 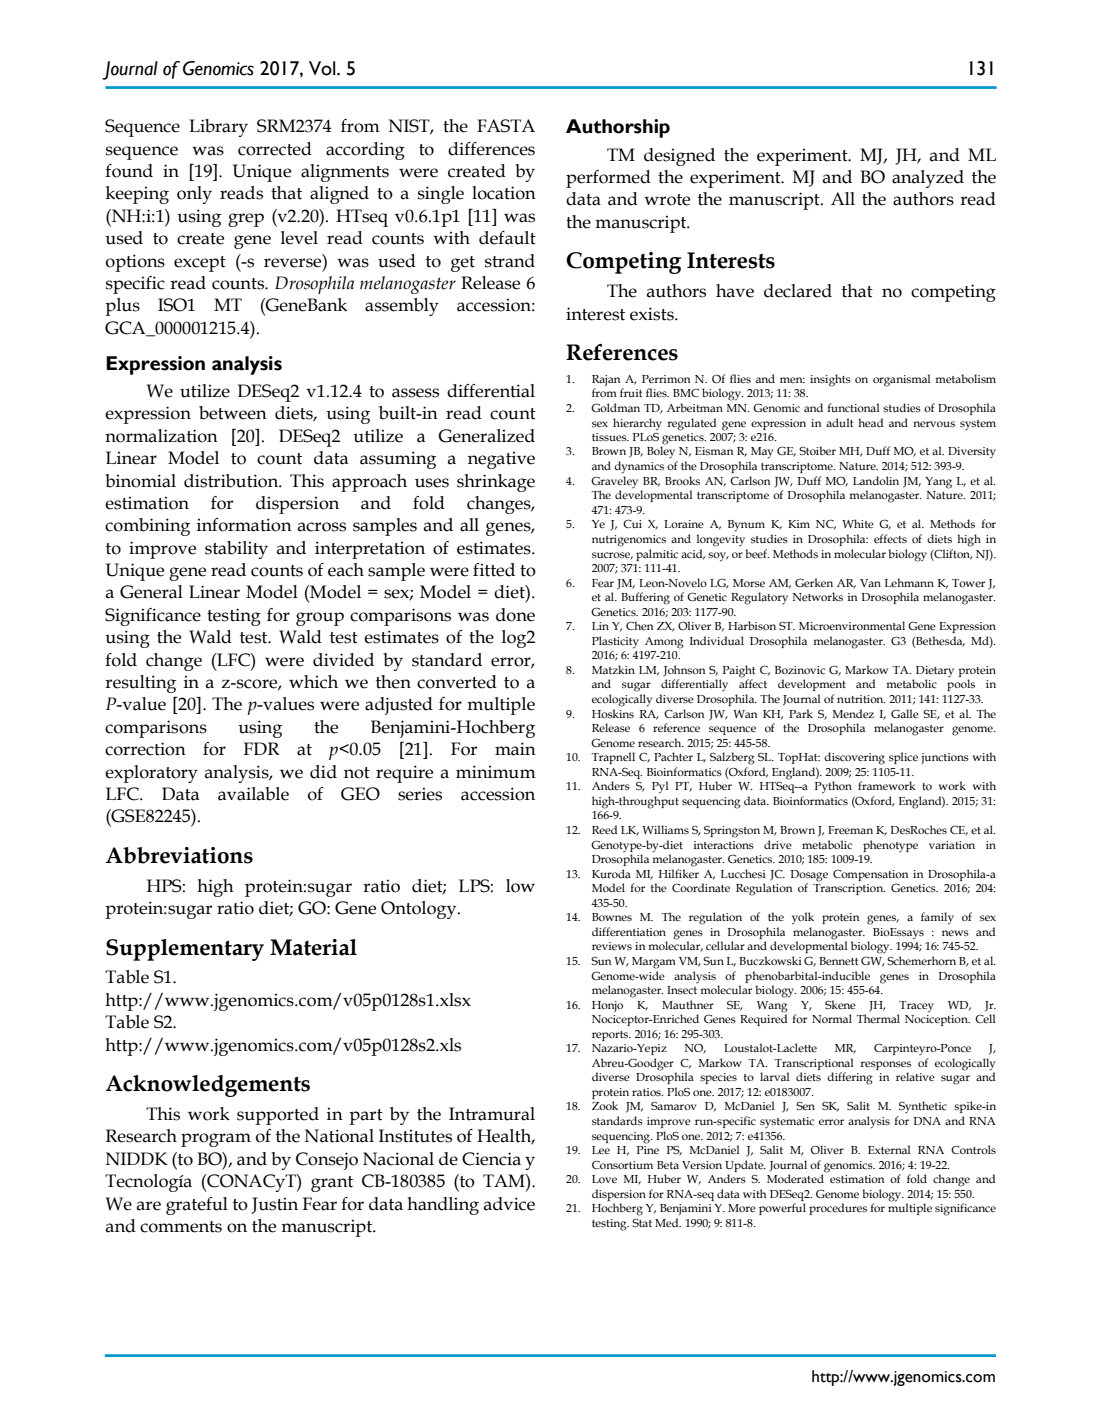 I want to click on Library, so click(x=218, y=128).
